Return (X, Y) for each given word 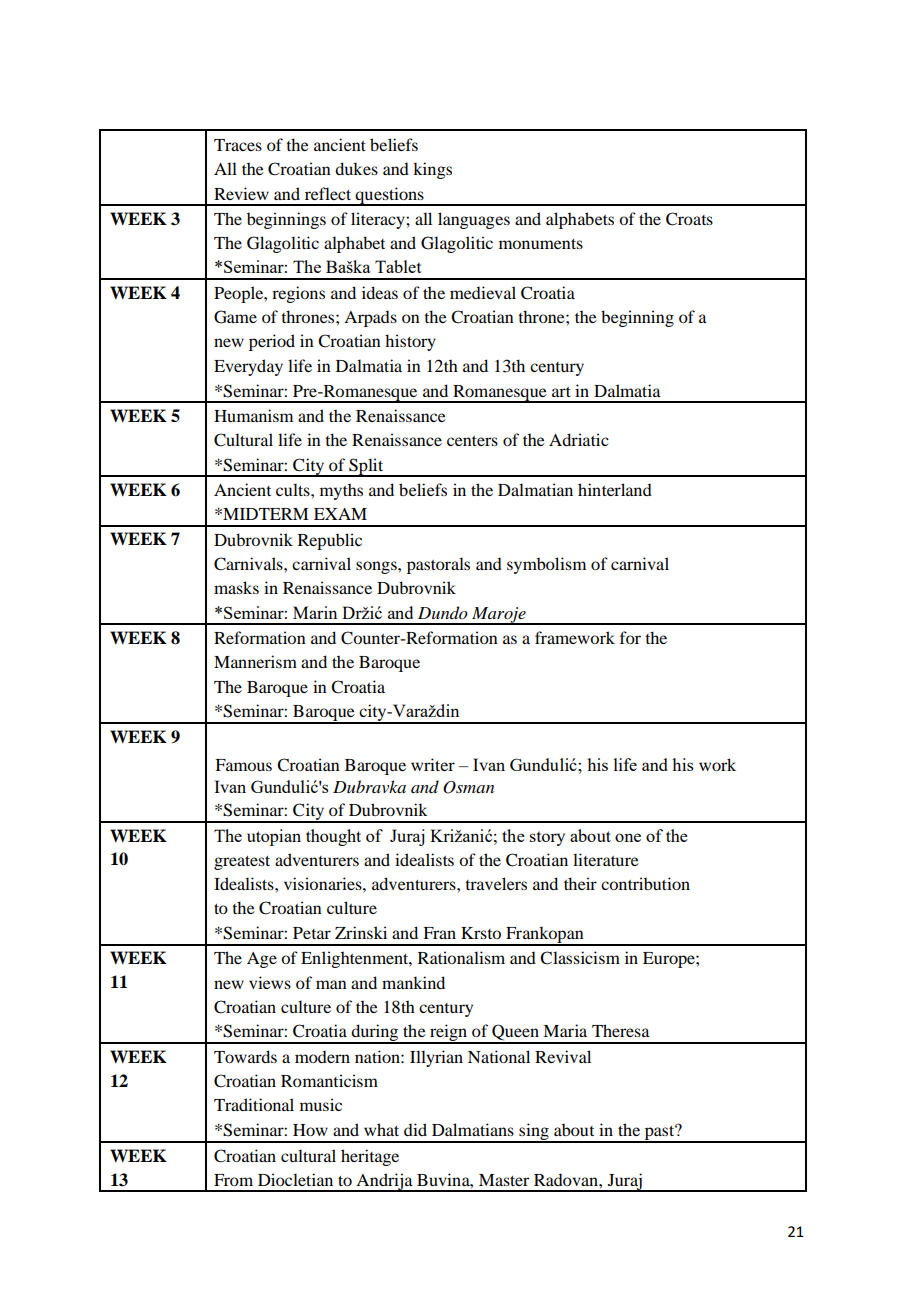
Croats (689, 219)
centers (472, 441)
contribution (645, 883)
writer (433, 764)
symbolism (546, 565)
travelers (496, 883)
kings (432, 170)
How (310, 1130)
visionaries (324, 883)
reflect (328, 193)
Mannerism (255, 661)
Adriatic (579, 439)
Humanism (253, 415)
